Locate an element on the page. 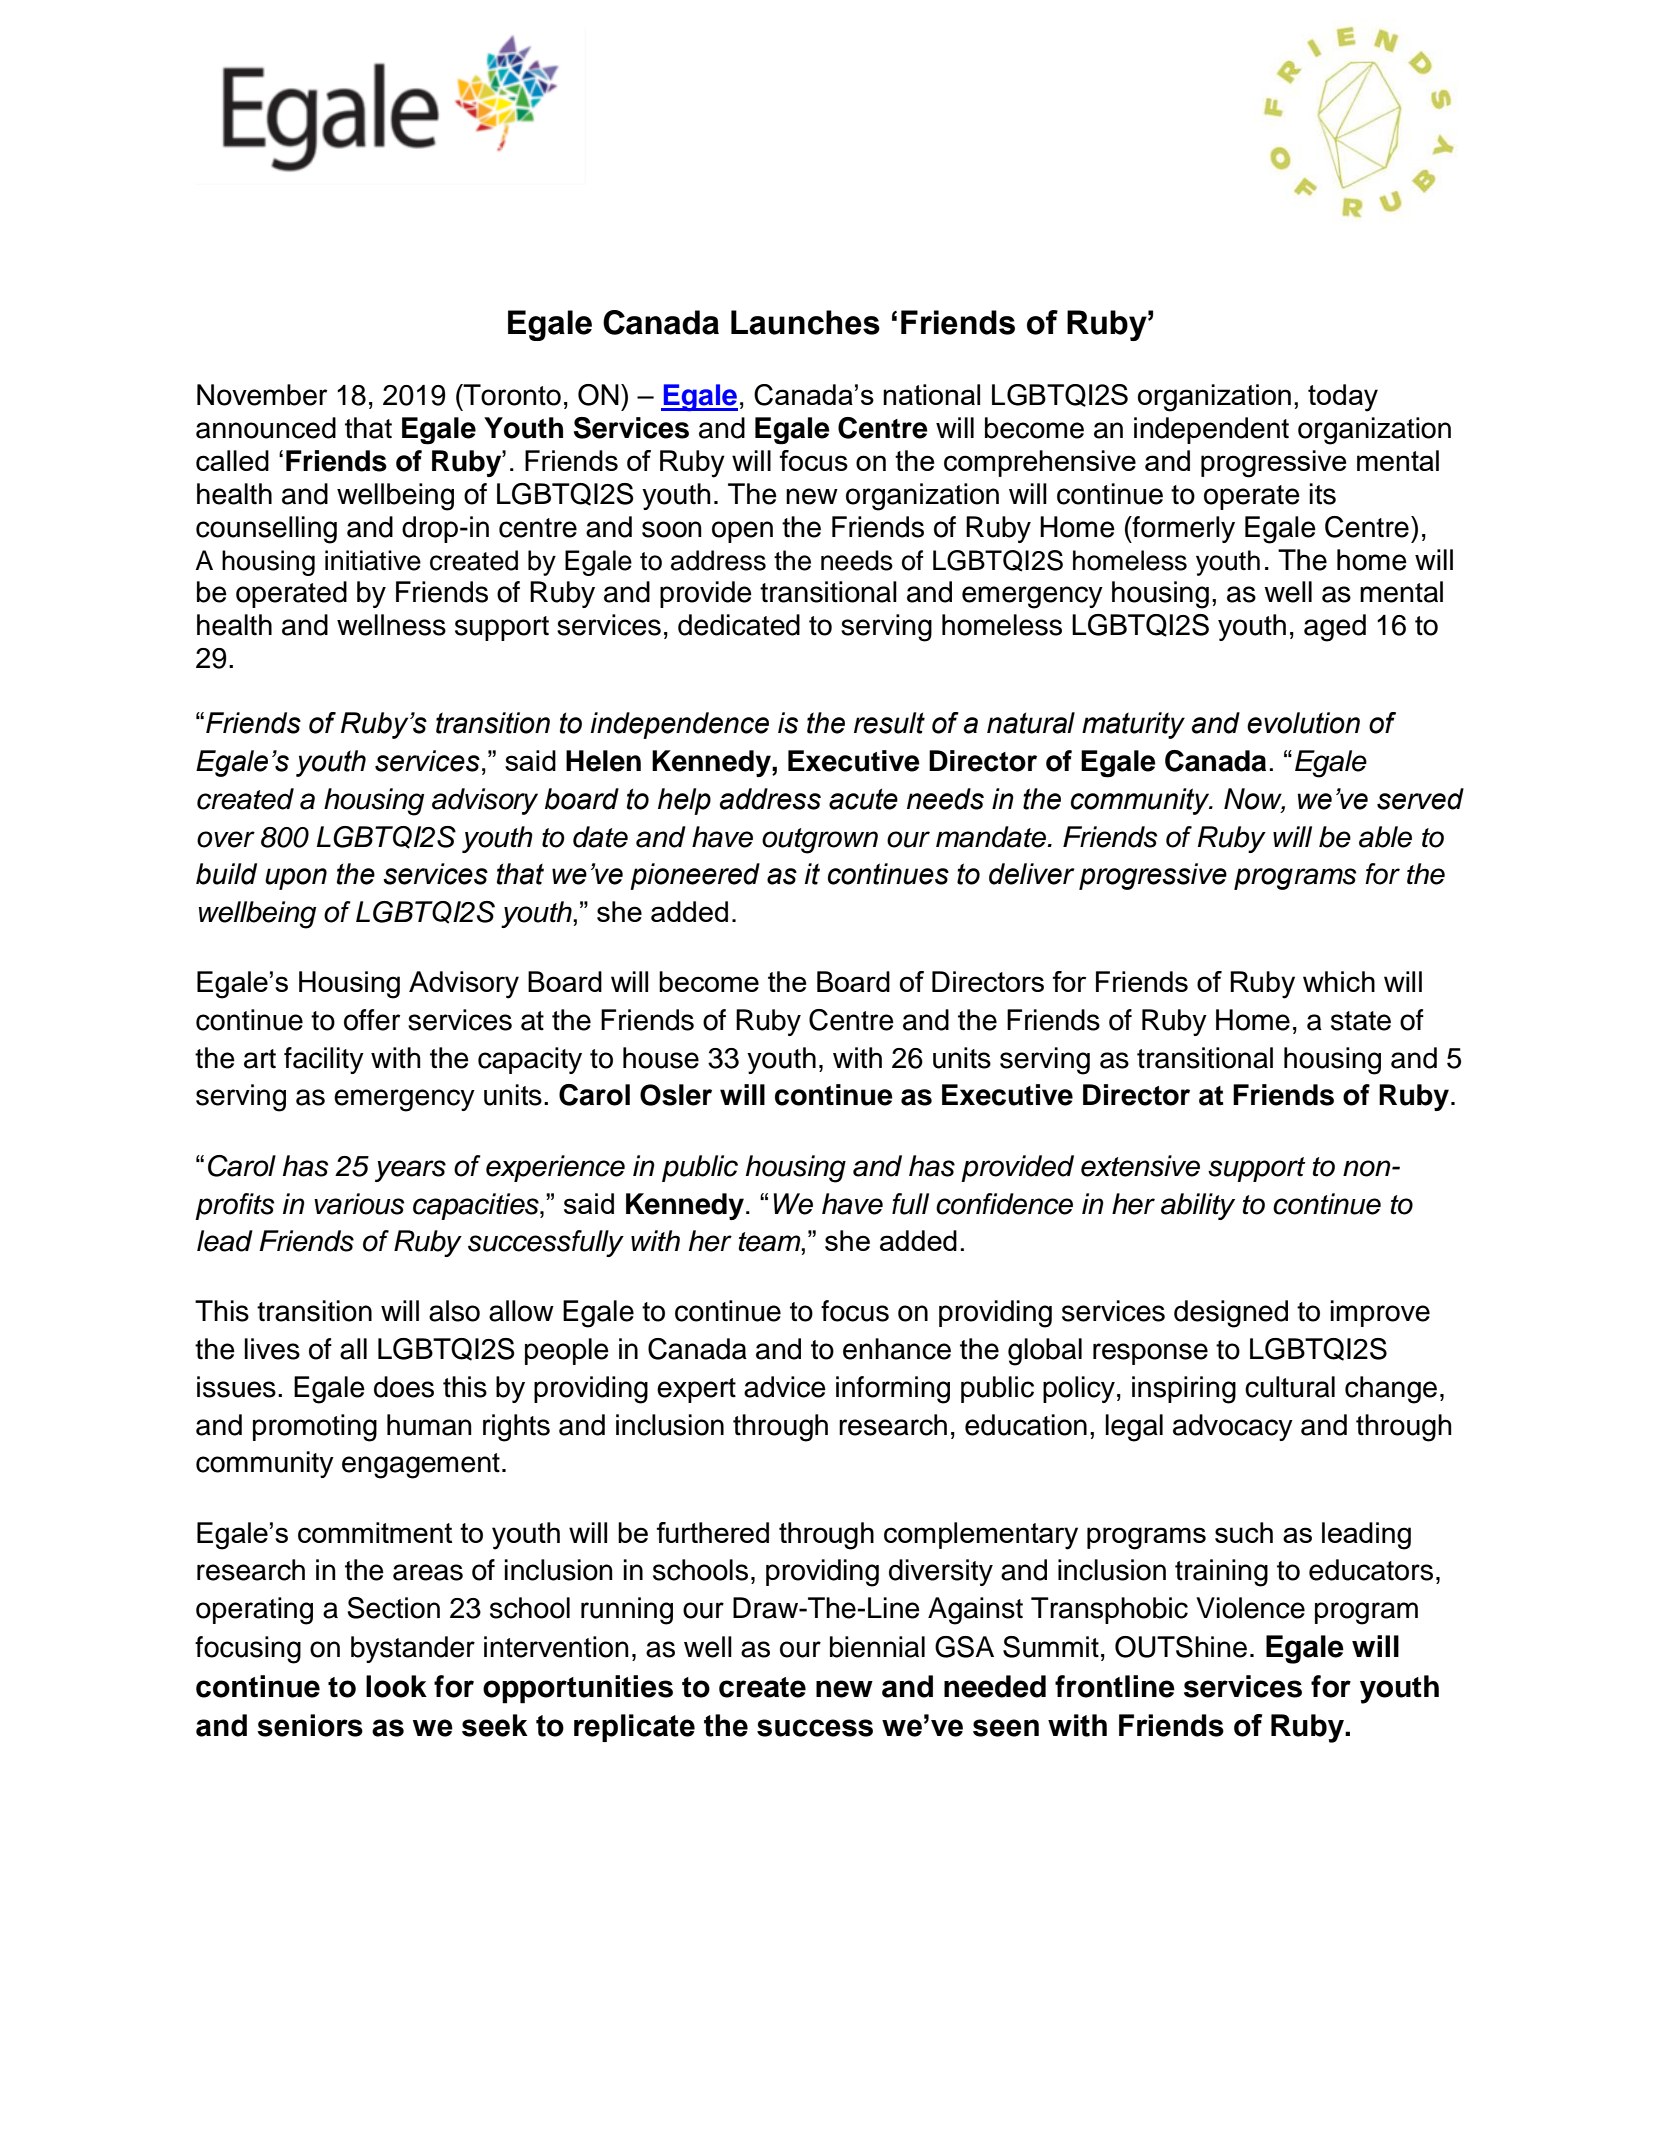  November is located at coordinates (262, 395).
